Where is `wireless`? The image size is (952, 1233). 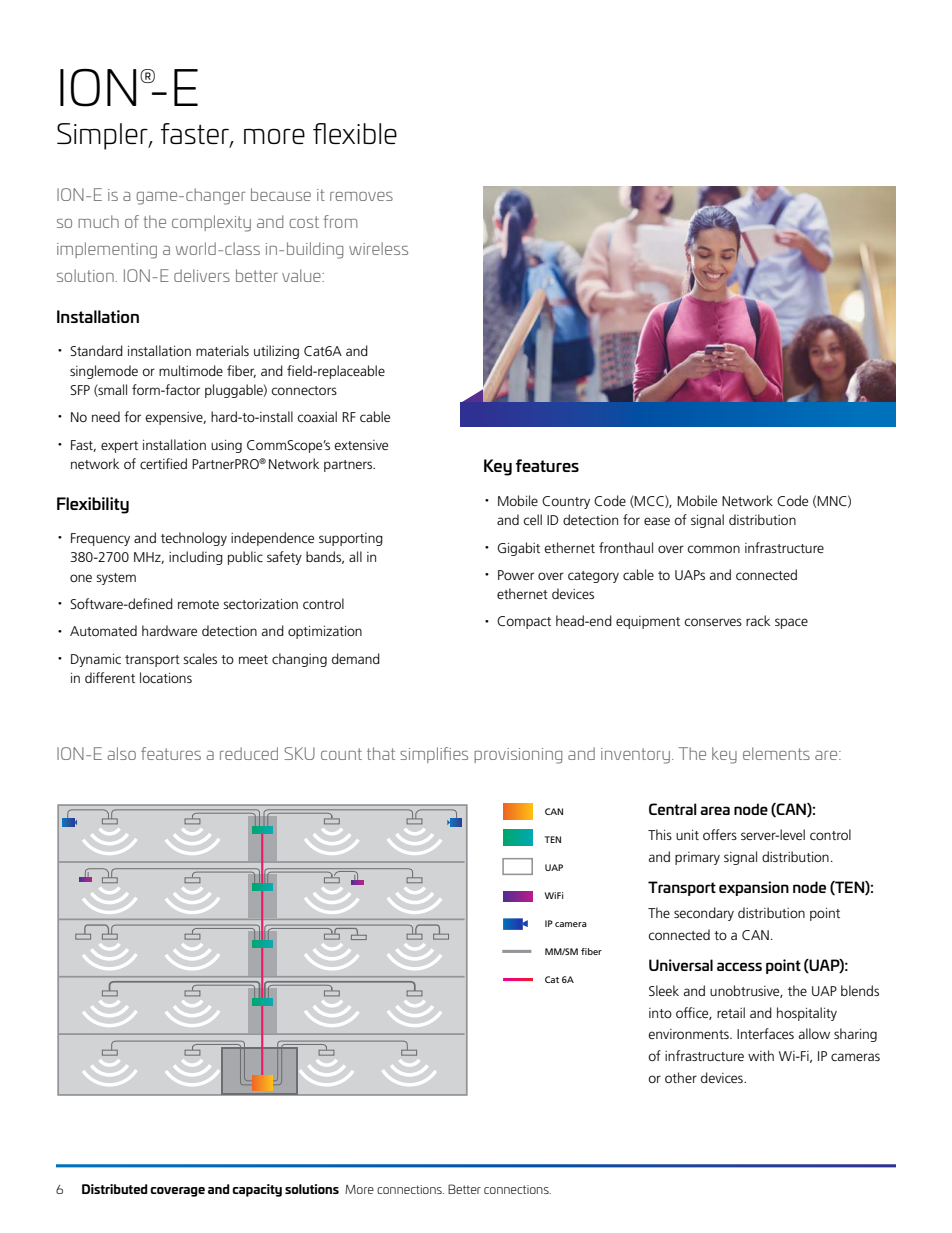
wireless is located at coordinates (378, 248).
